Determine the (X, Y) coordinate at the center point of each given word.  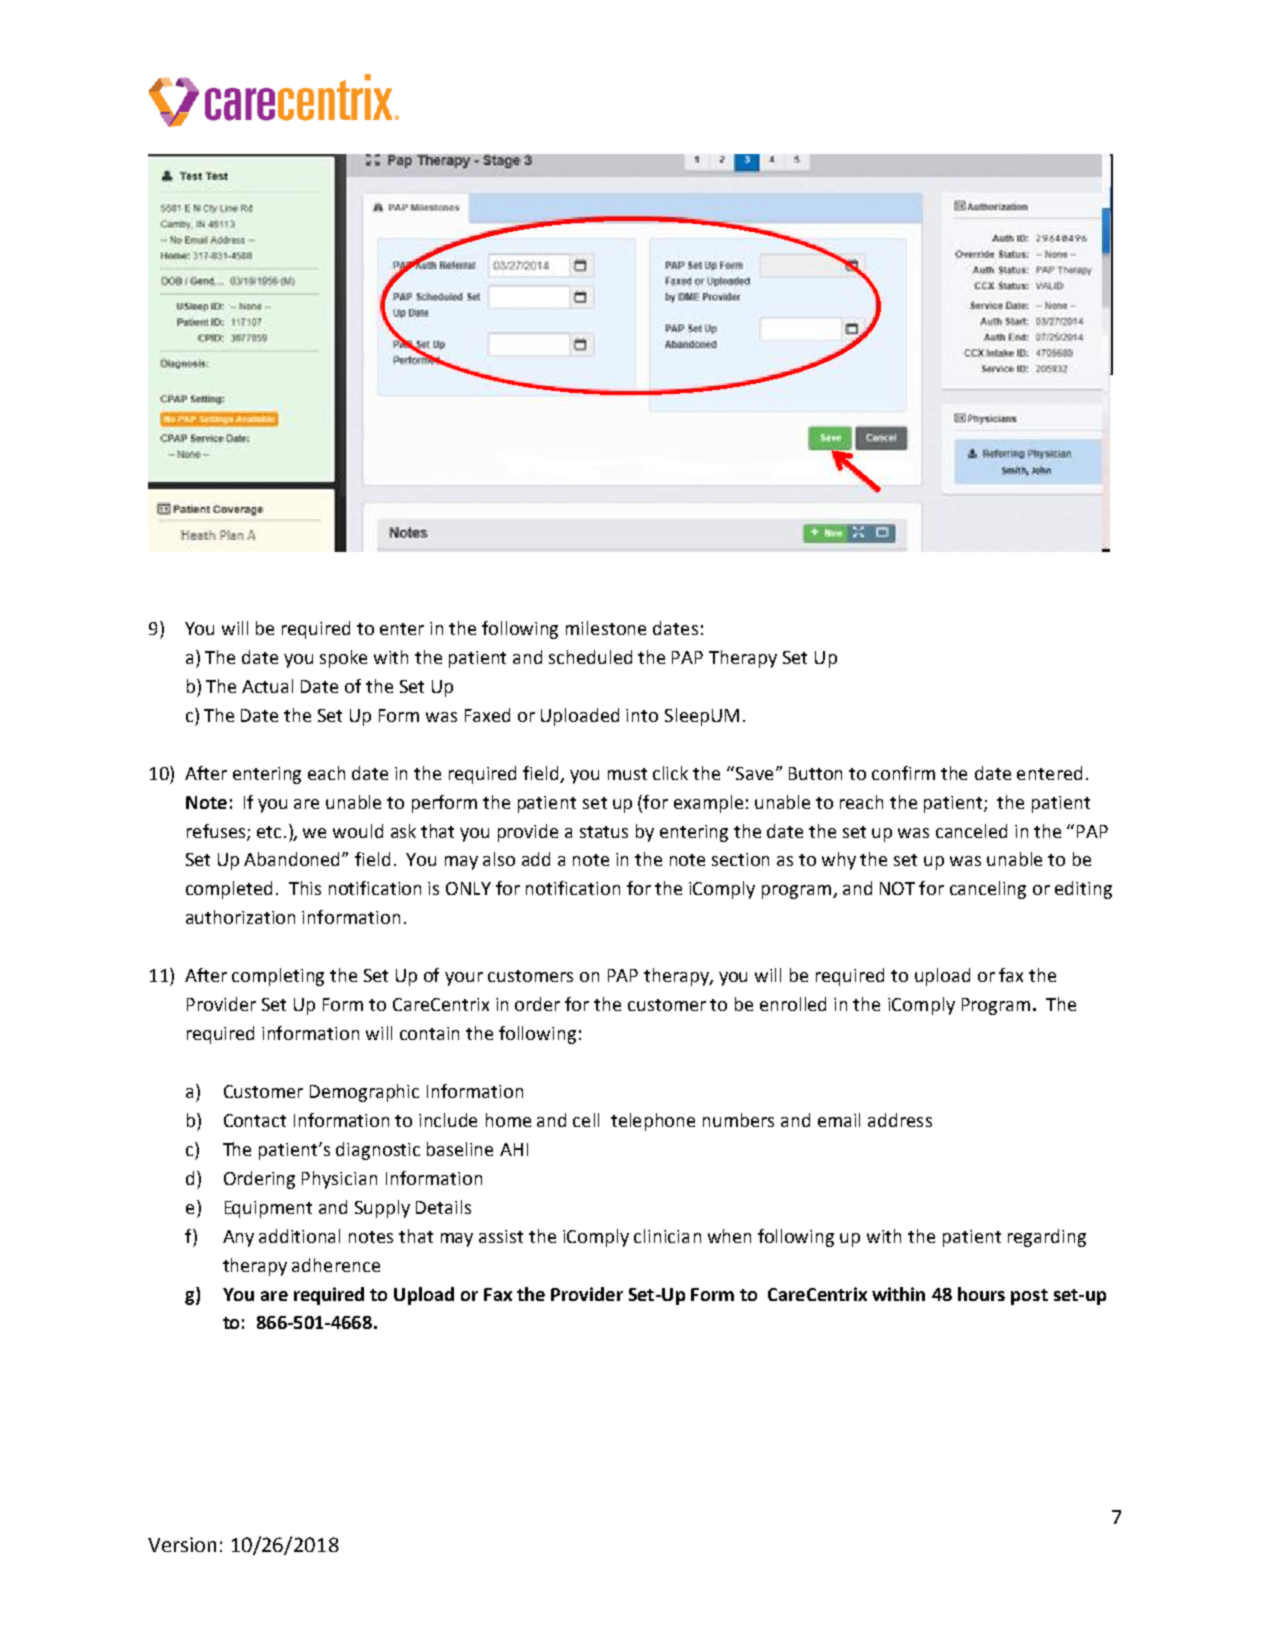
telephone (653, 1122)
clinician (667, 1236)
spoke (343, 659)
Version (182, 1544)
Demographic (364, 1093)
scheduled (590, 657)
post (1029, 1297)
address (900, 1120)
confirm (903, 773)
